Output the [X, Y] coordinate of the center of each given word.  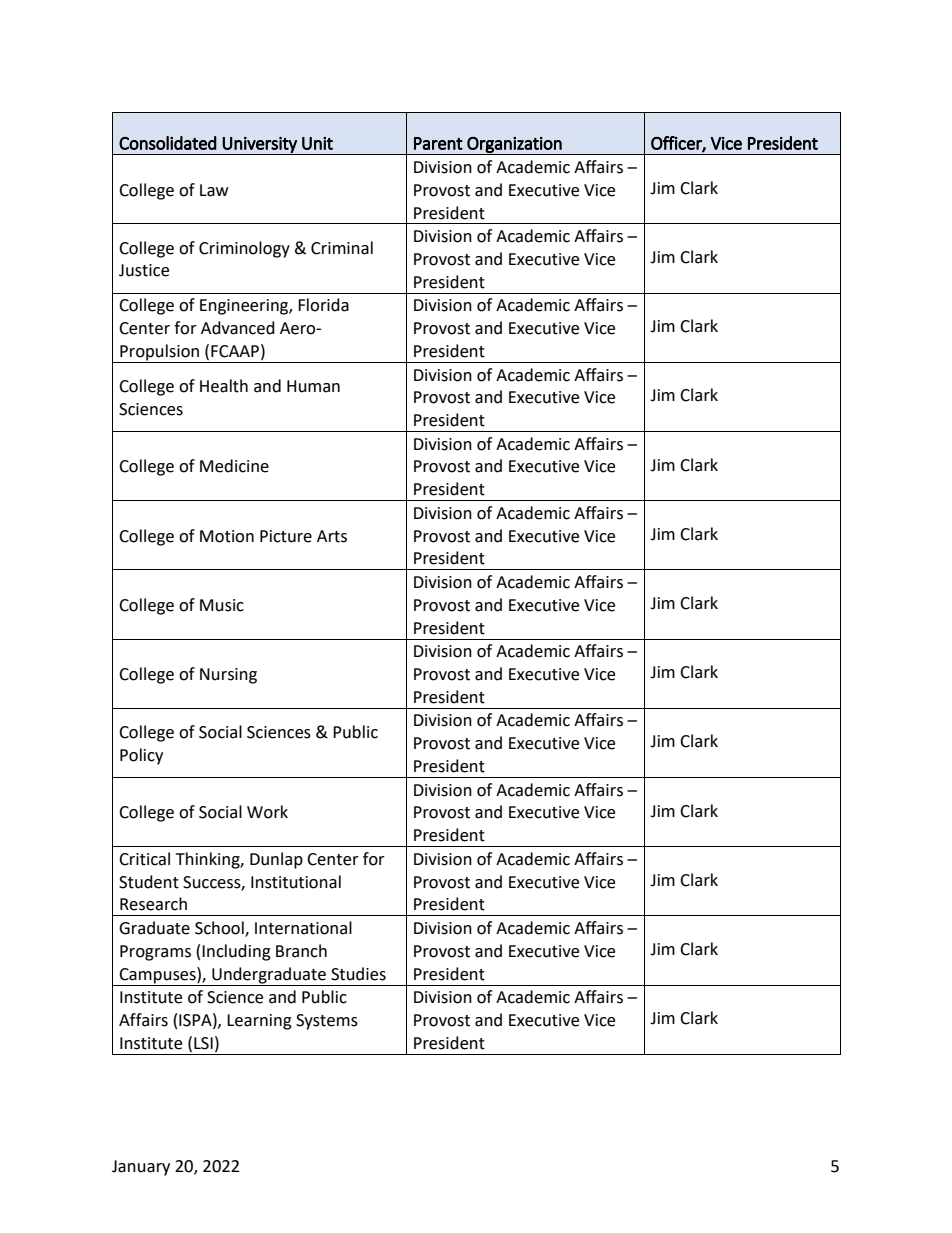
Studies [358, 974]
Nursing [228, 676]
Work [267, 812]
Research [153, 904]
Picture [286, 536]
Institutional [296, 882]
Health [224, 386]
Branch [301, 951]
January [141, 1168]
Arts [332, 536]
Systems [327, 1022]
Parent [438, 143]
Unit [317, 143]
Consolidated [168, 143]
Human [313, 386]
